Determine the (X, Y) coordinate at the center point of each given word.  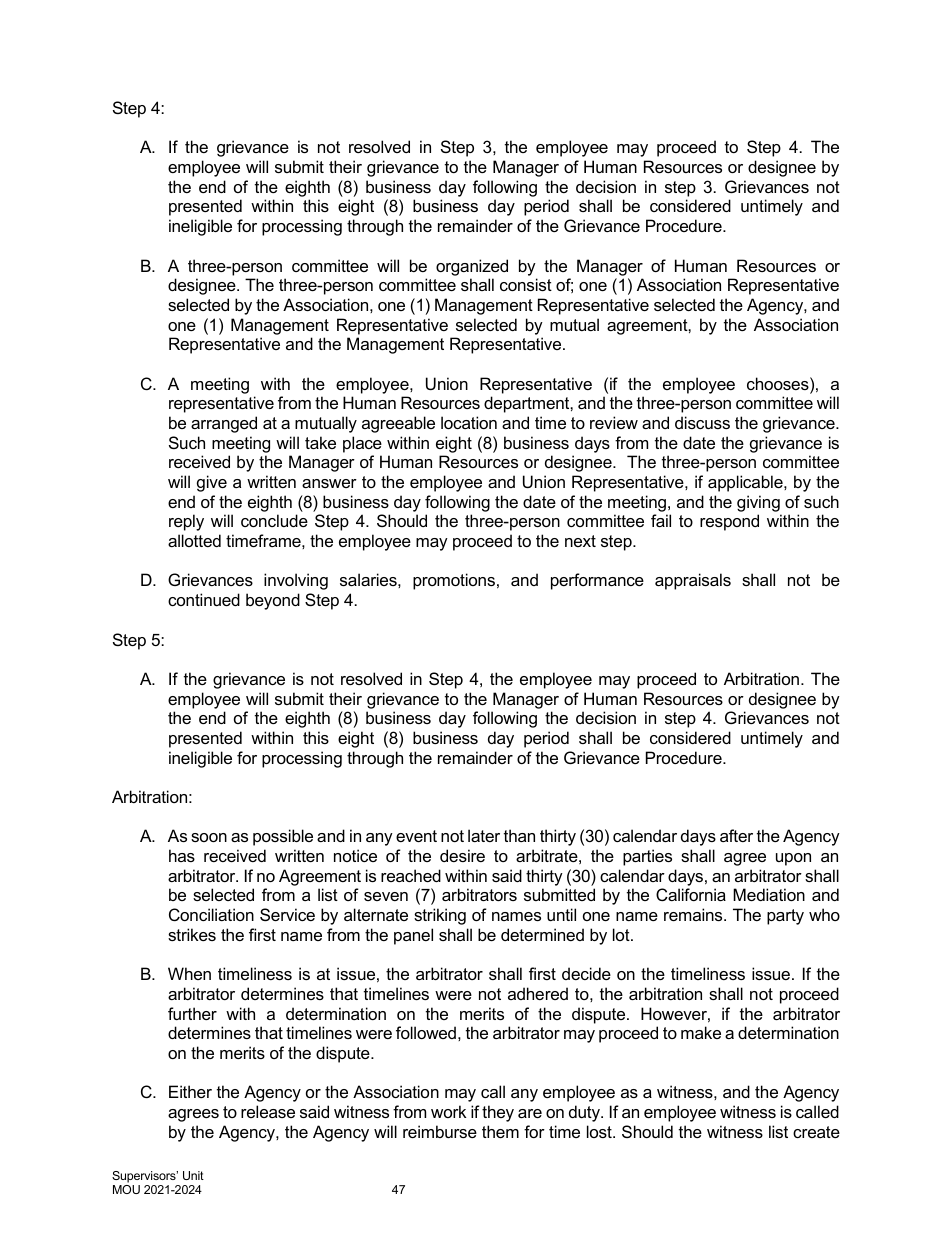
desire (462, 855)
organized (472, 267)
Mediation (769, 894)
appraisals (693, 581)
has (182, 855)
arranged (224, 424)
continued (204, 599)
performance (597, 581)
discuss (702, 422)
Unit (193, 1175)
